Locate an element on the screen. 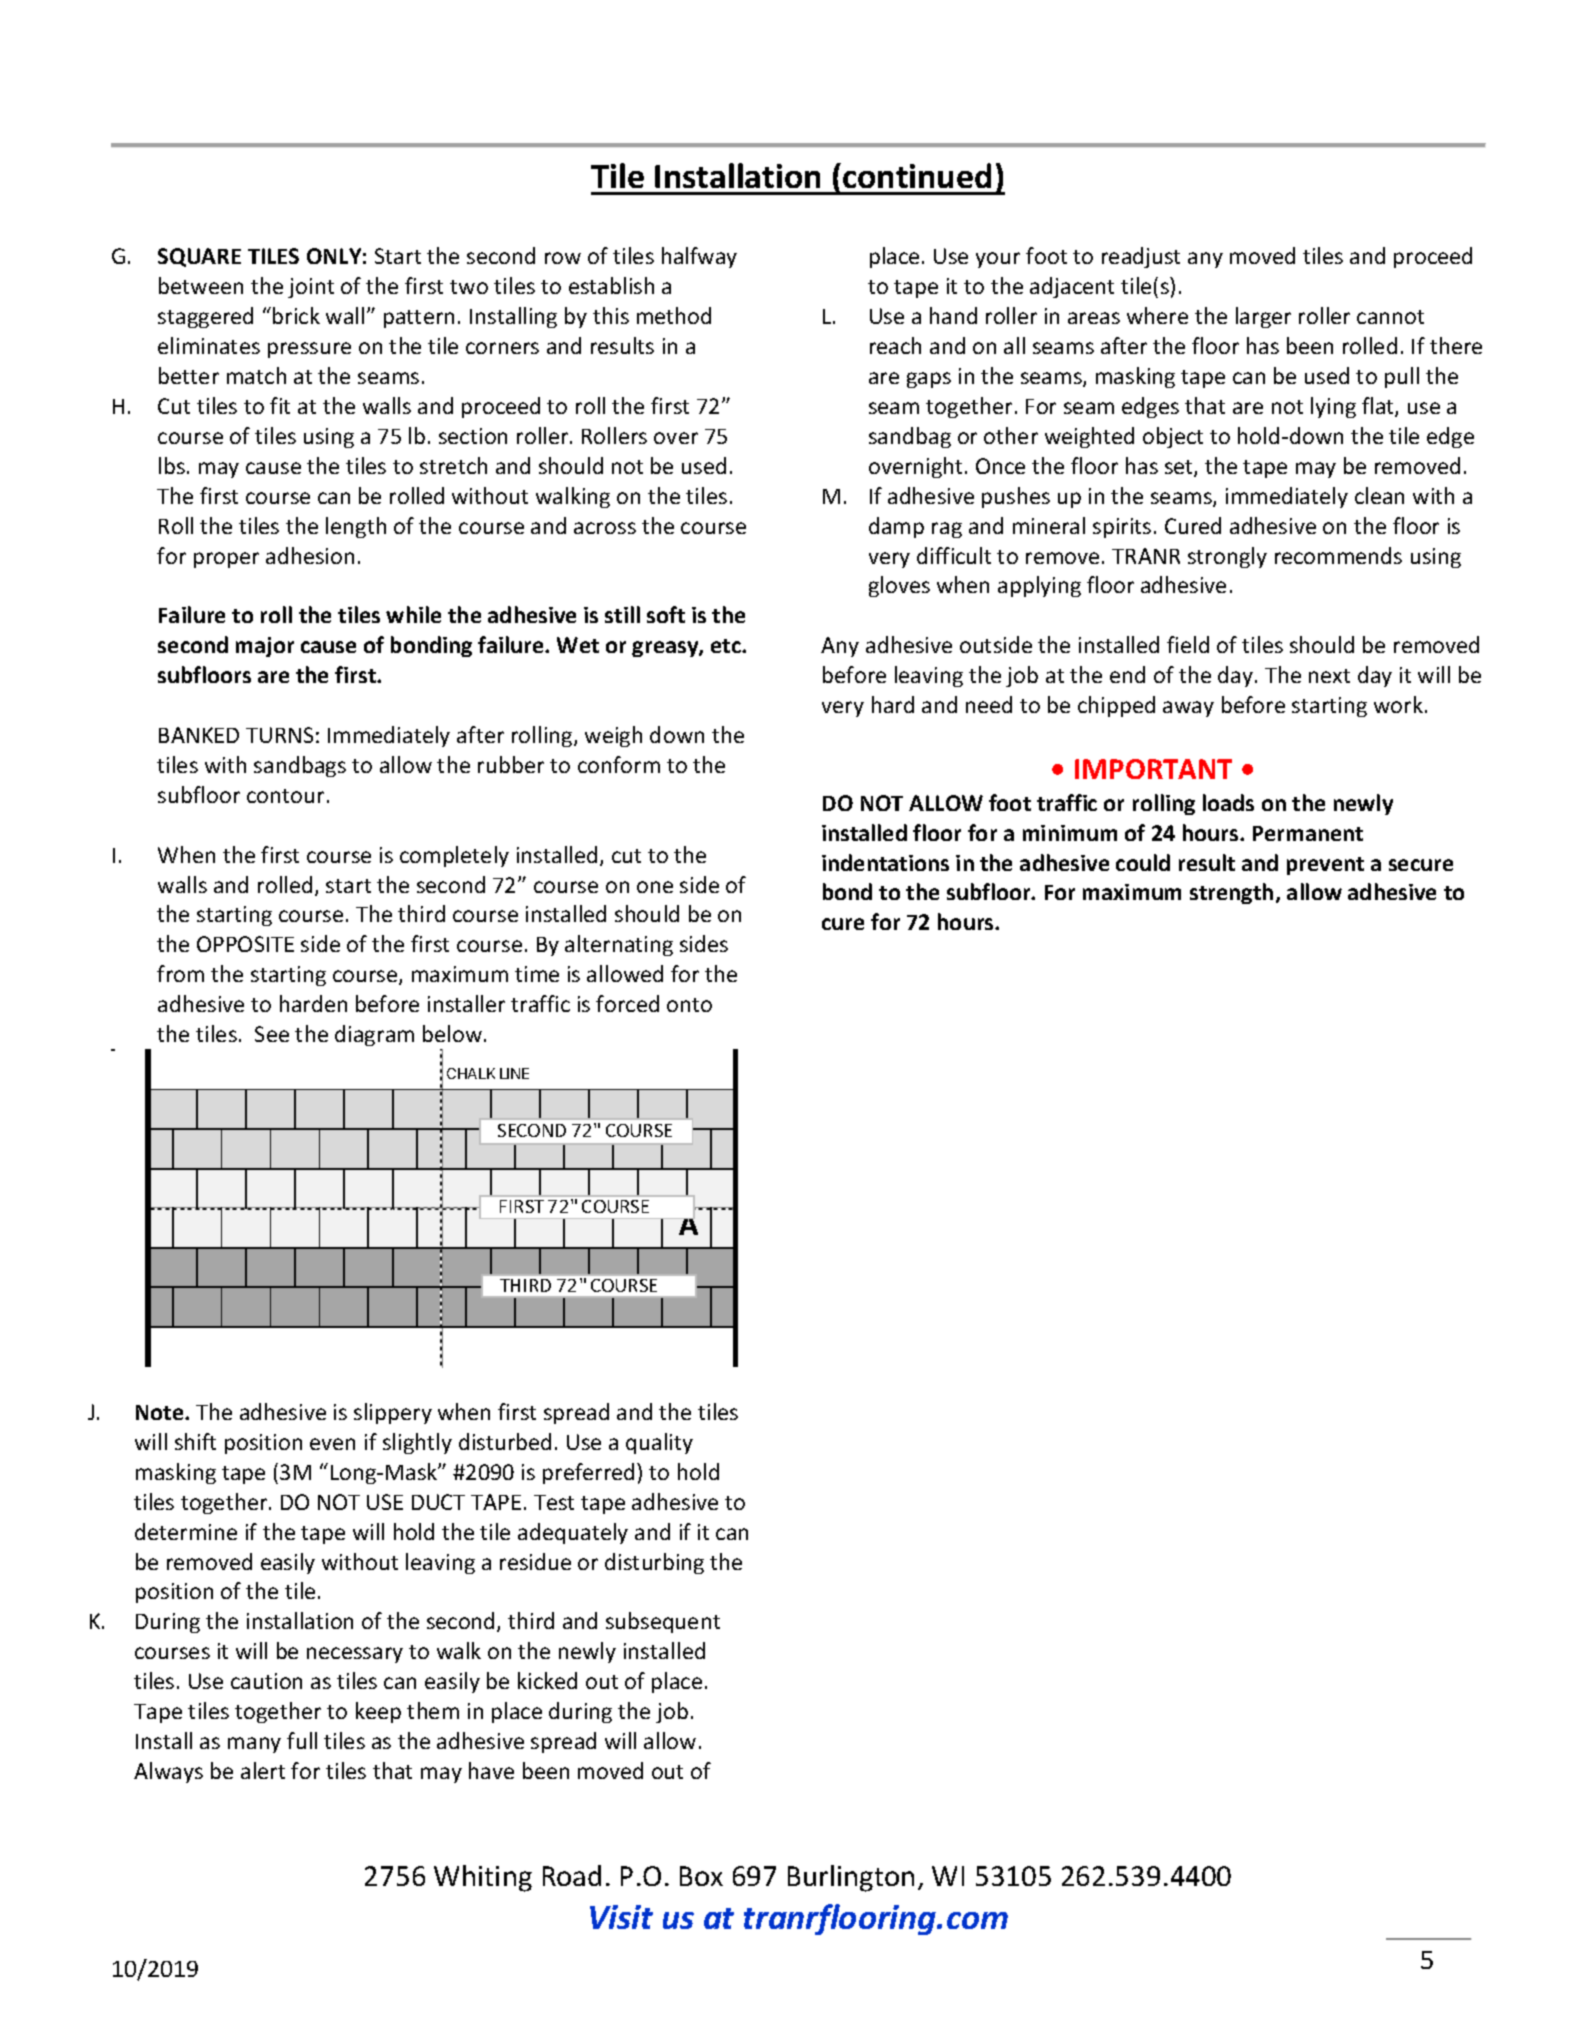 The image size is (1578, 2042). Burlington is located at coordinates (851, 1878).
